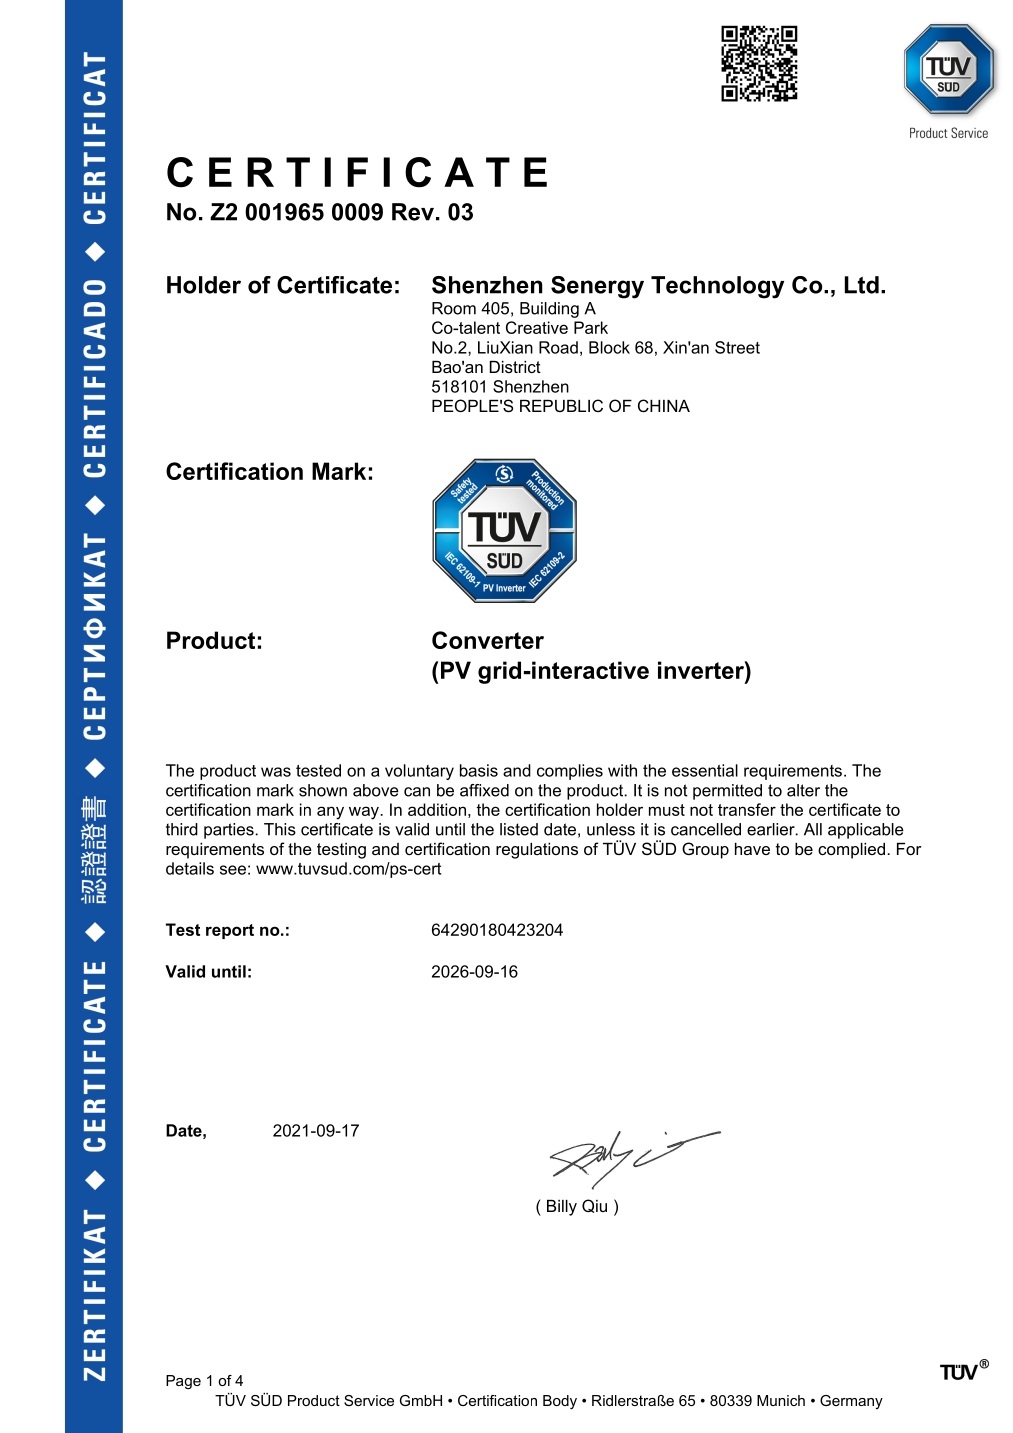 The image size is (1013, 1433). What do you see at coordinates (862, 285) in the screenshot?
I see `Ltd` at bounding box center [862, 285].
